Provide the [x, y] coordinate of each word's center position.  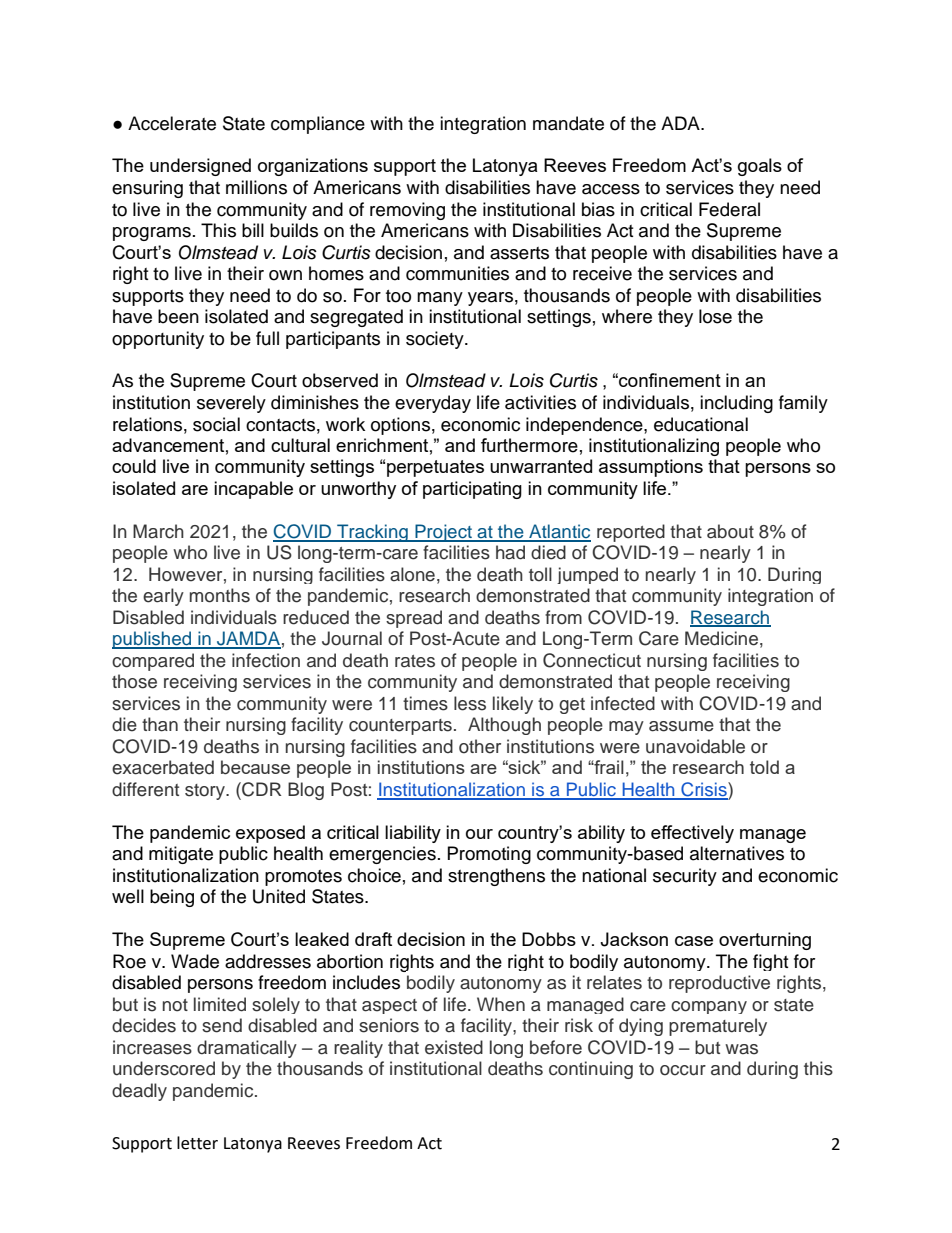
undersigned [200, 167]
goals [760, 167]
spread [414, 619]
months [220, 595]
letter [197, 1143]
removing [407, 211]
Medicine [721, 638]
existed [454, 1047]
